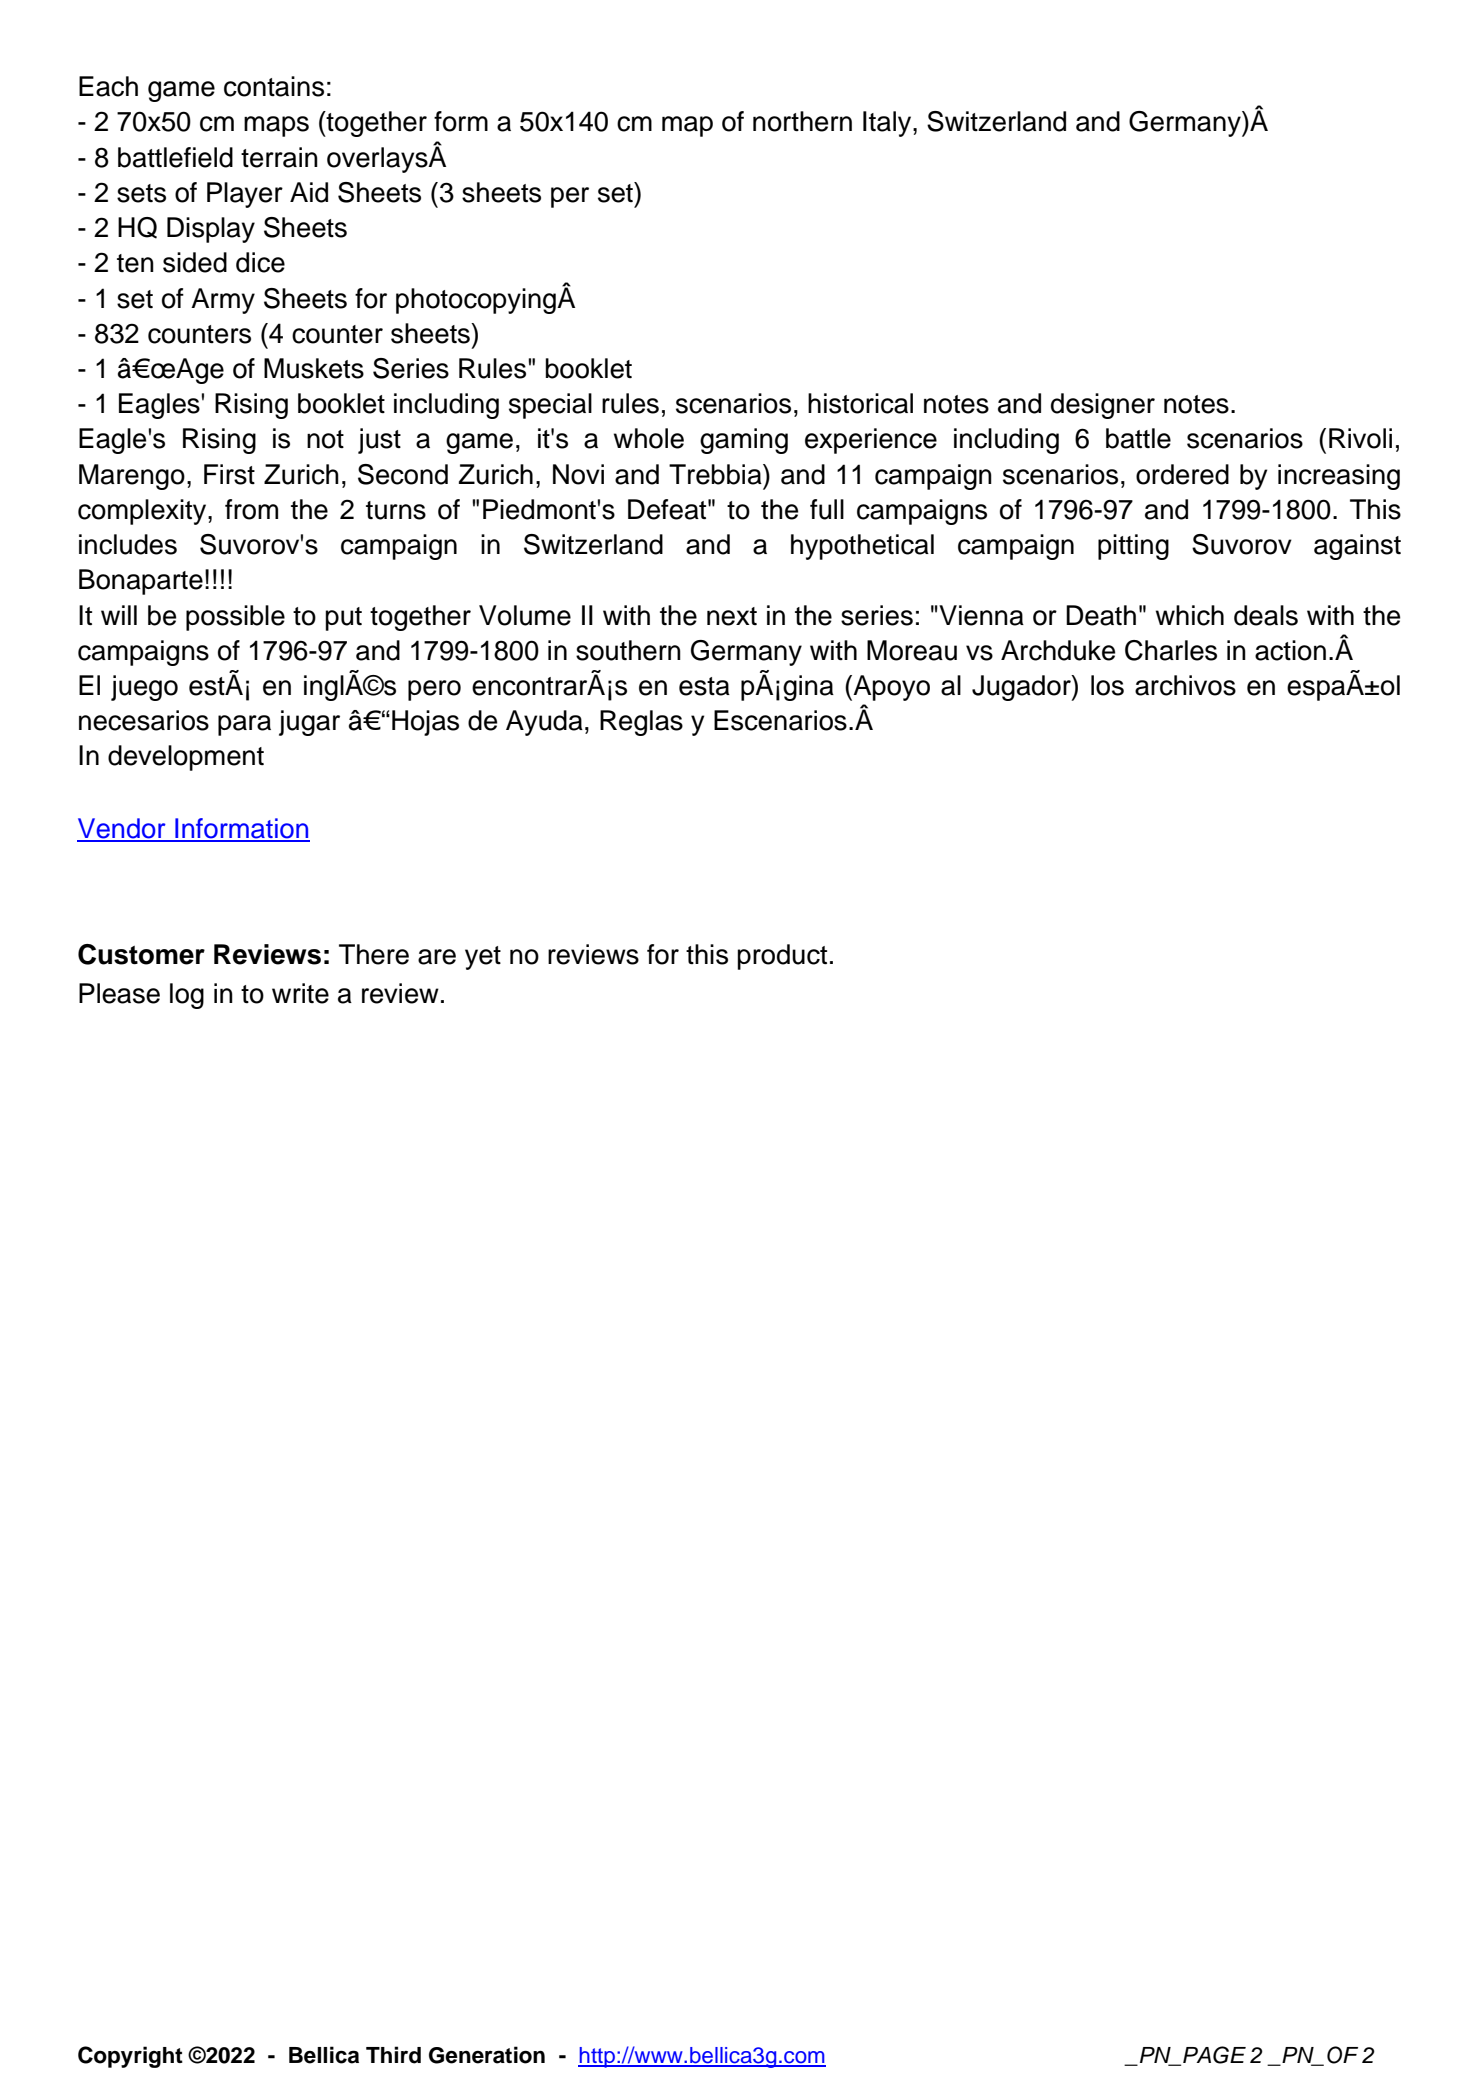  Describe the element at coordinates (393, 2055) in the document. I see `Third` at that location.
